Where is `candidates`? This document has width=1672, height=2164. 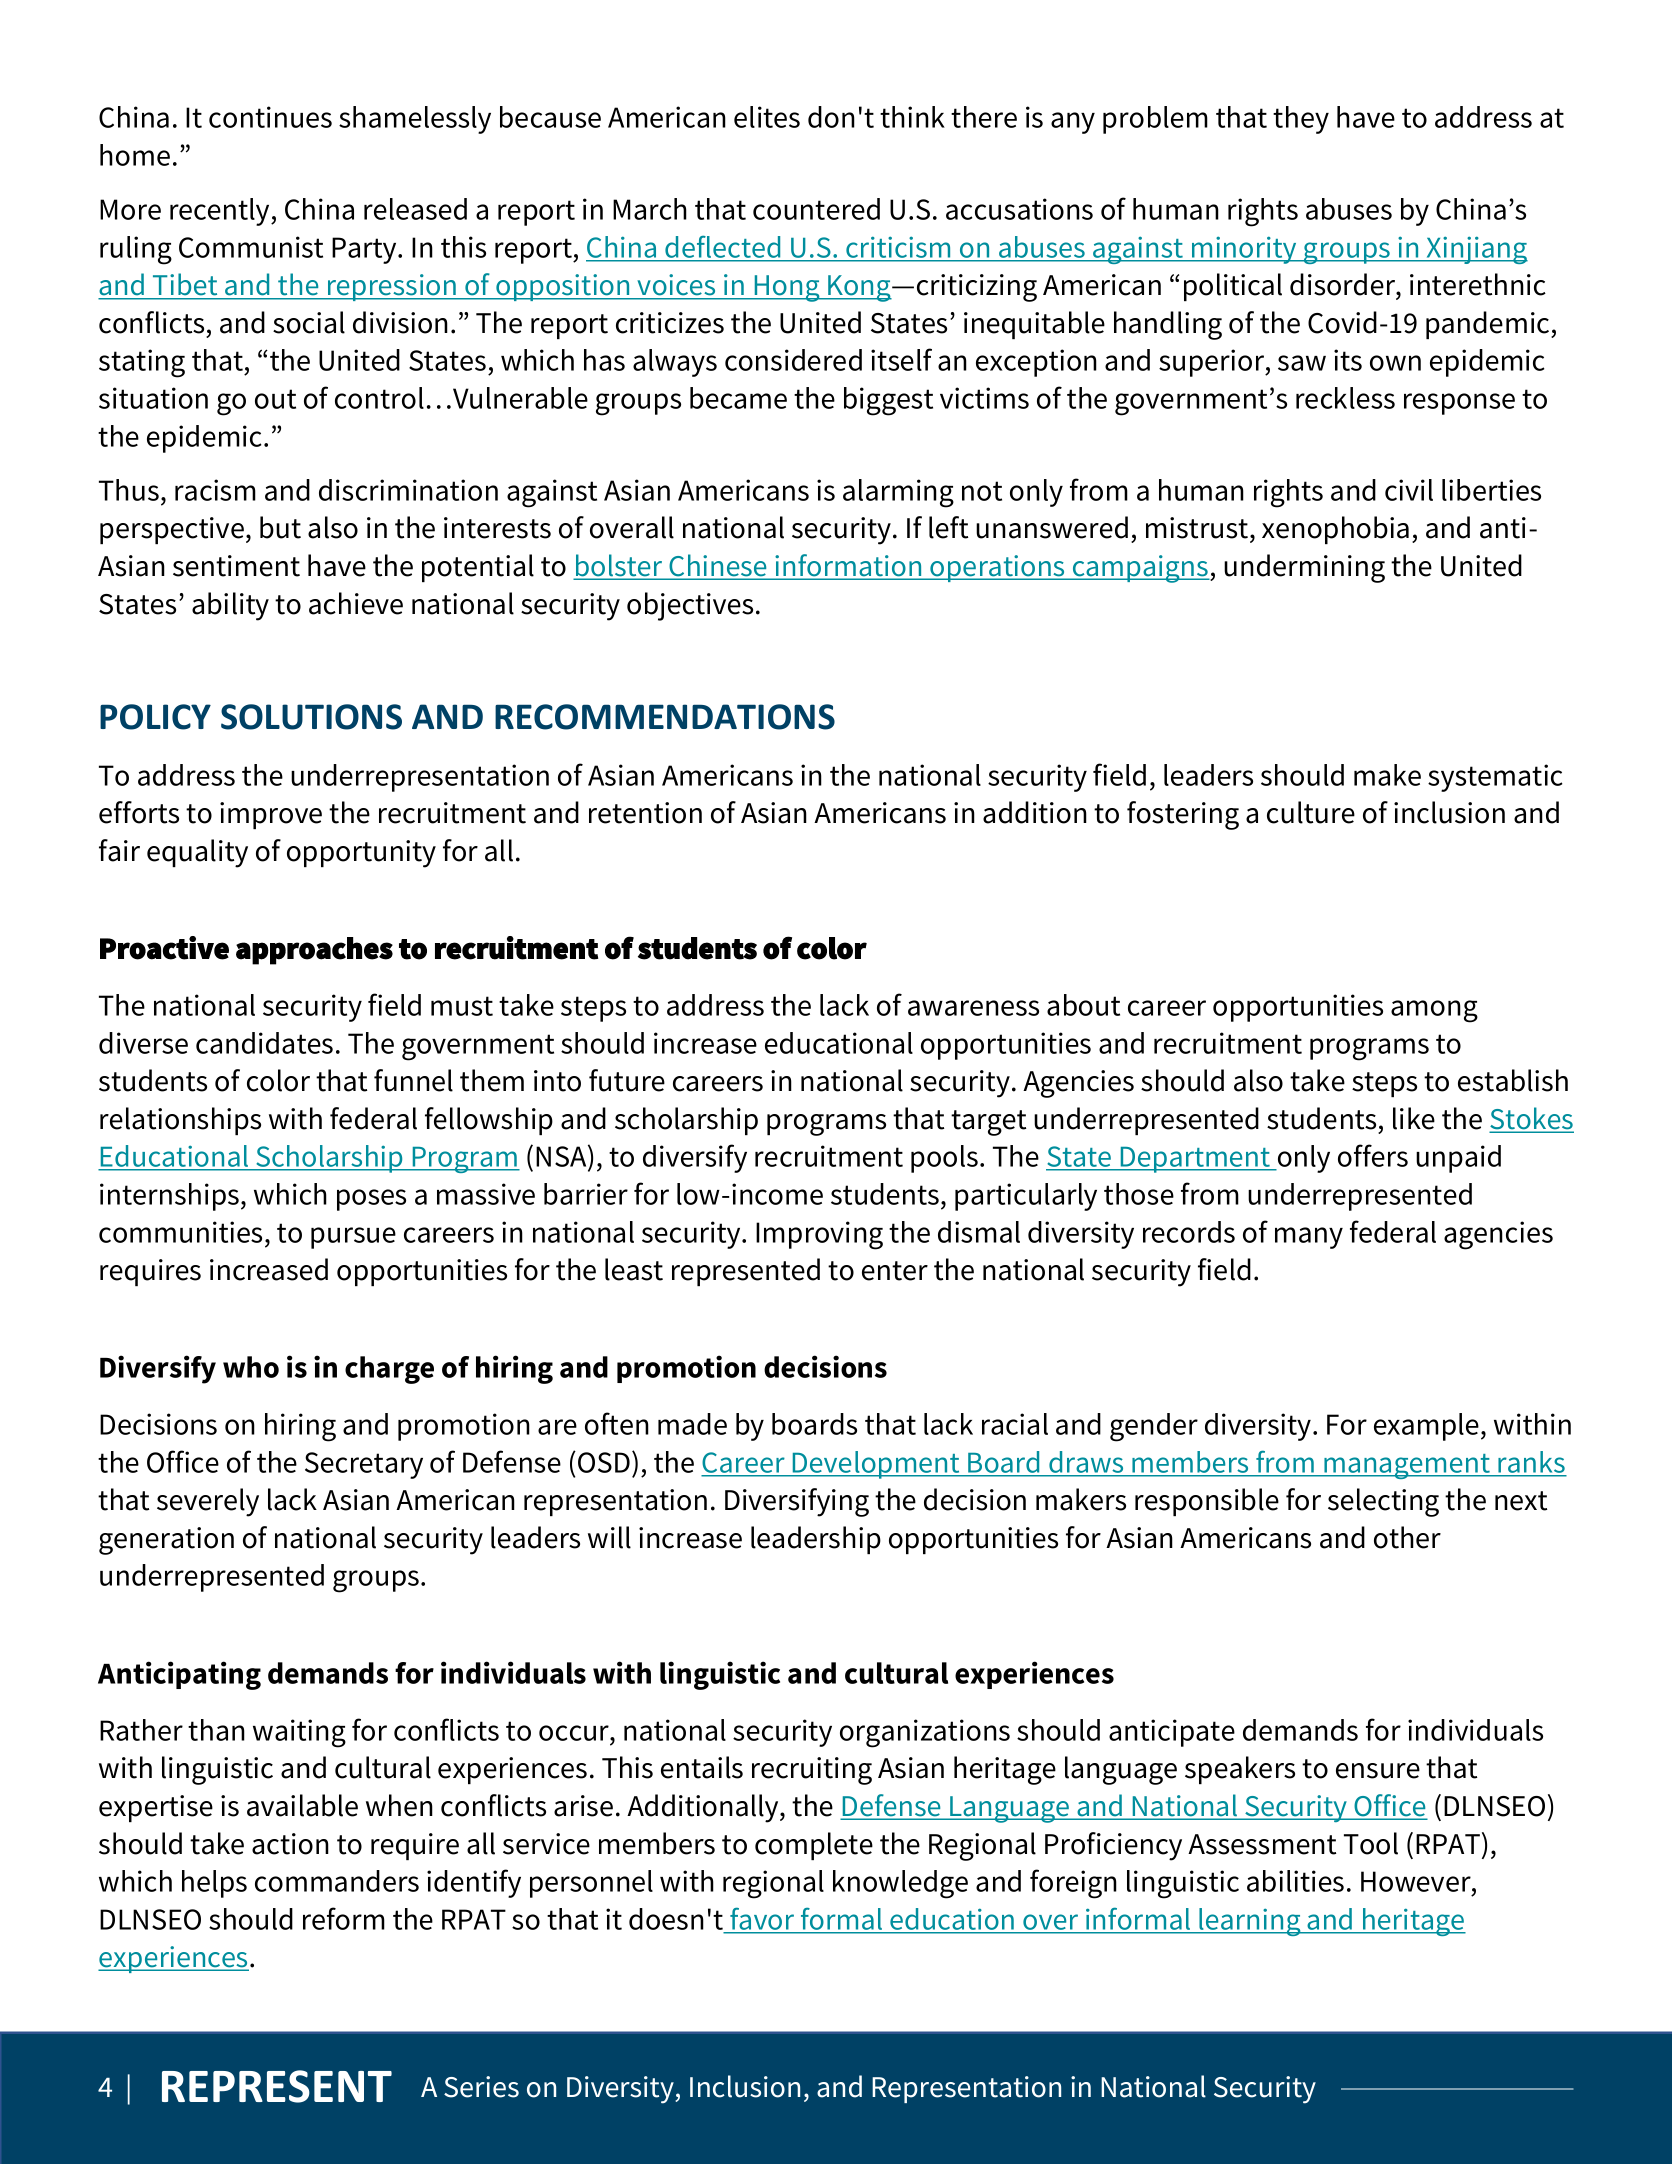
candidates is located at coordinates (264, 1043).
